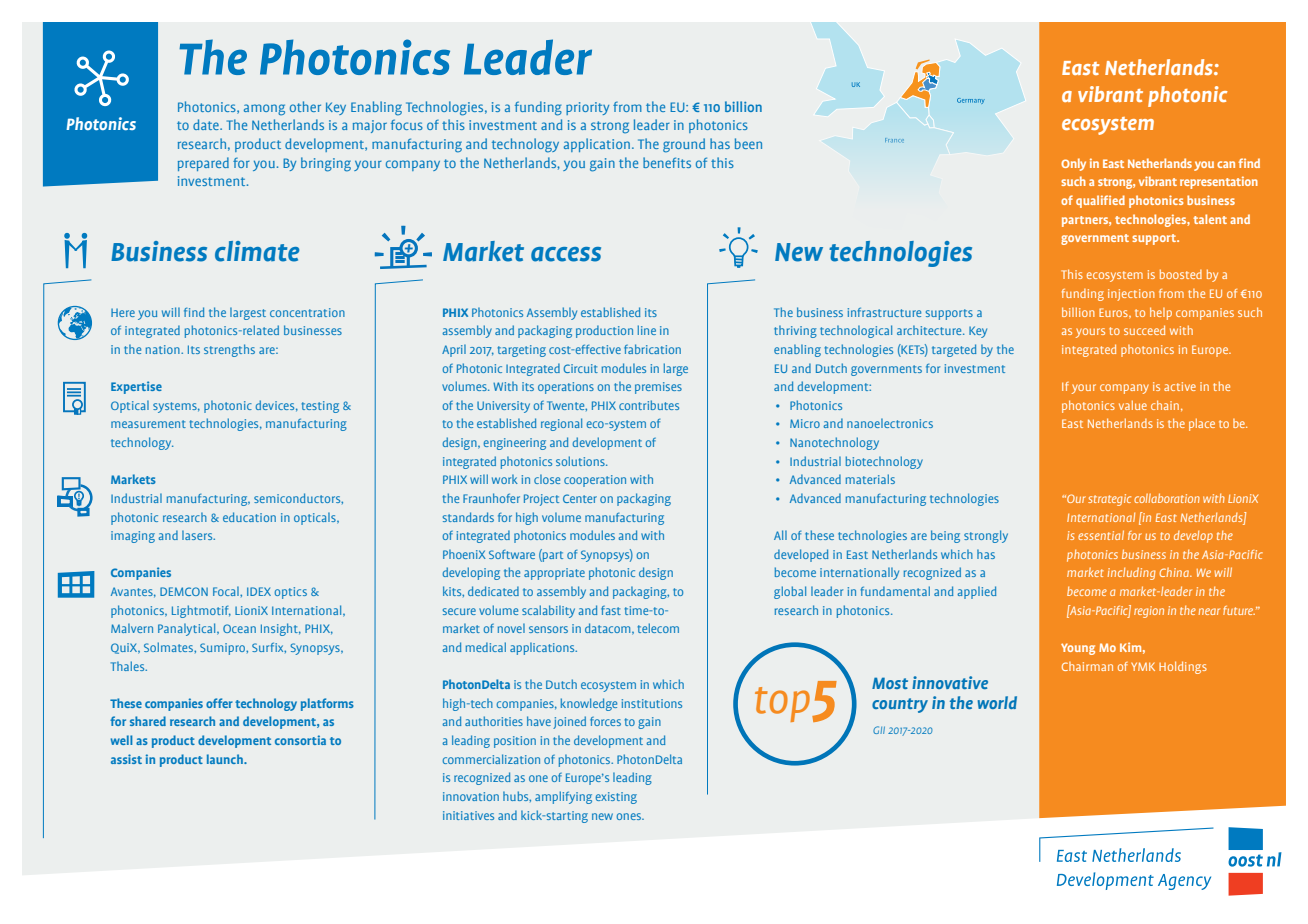 The width and height of the screenshot is (1308, 924). What do you see at coordinates (207, 124) in the screenshot?
I see `date` at bounding box center [207, 124].
